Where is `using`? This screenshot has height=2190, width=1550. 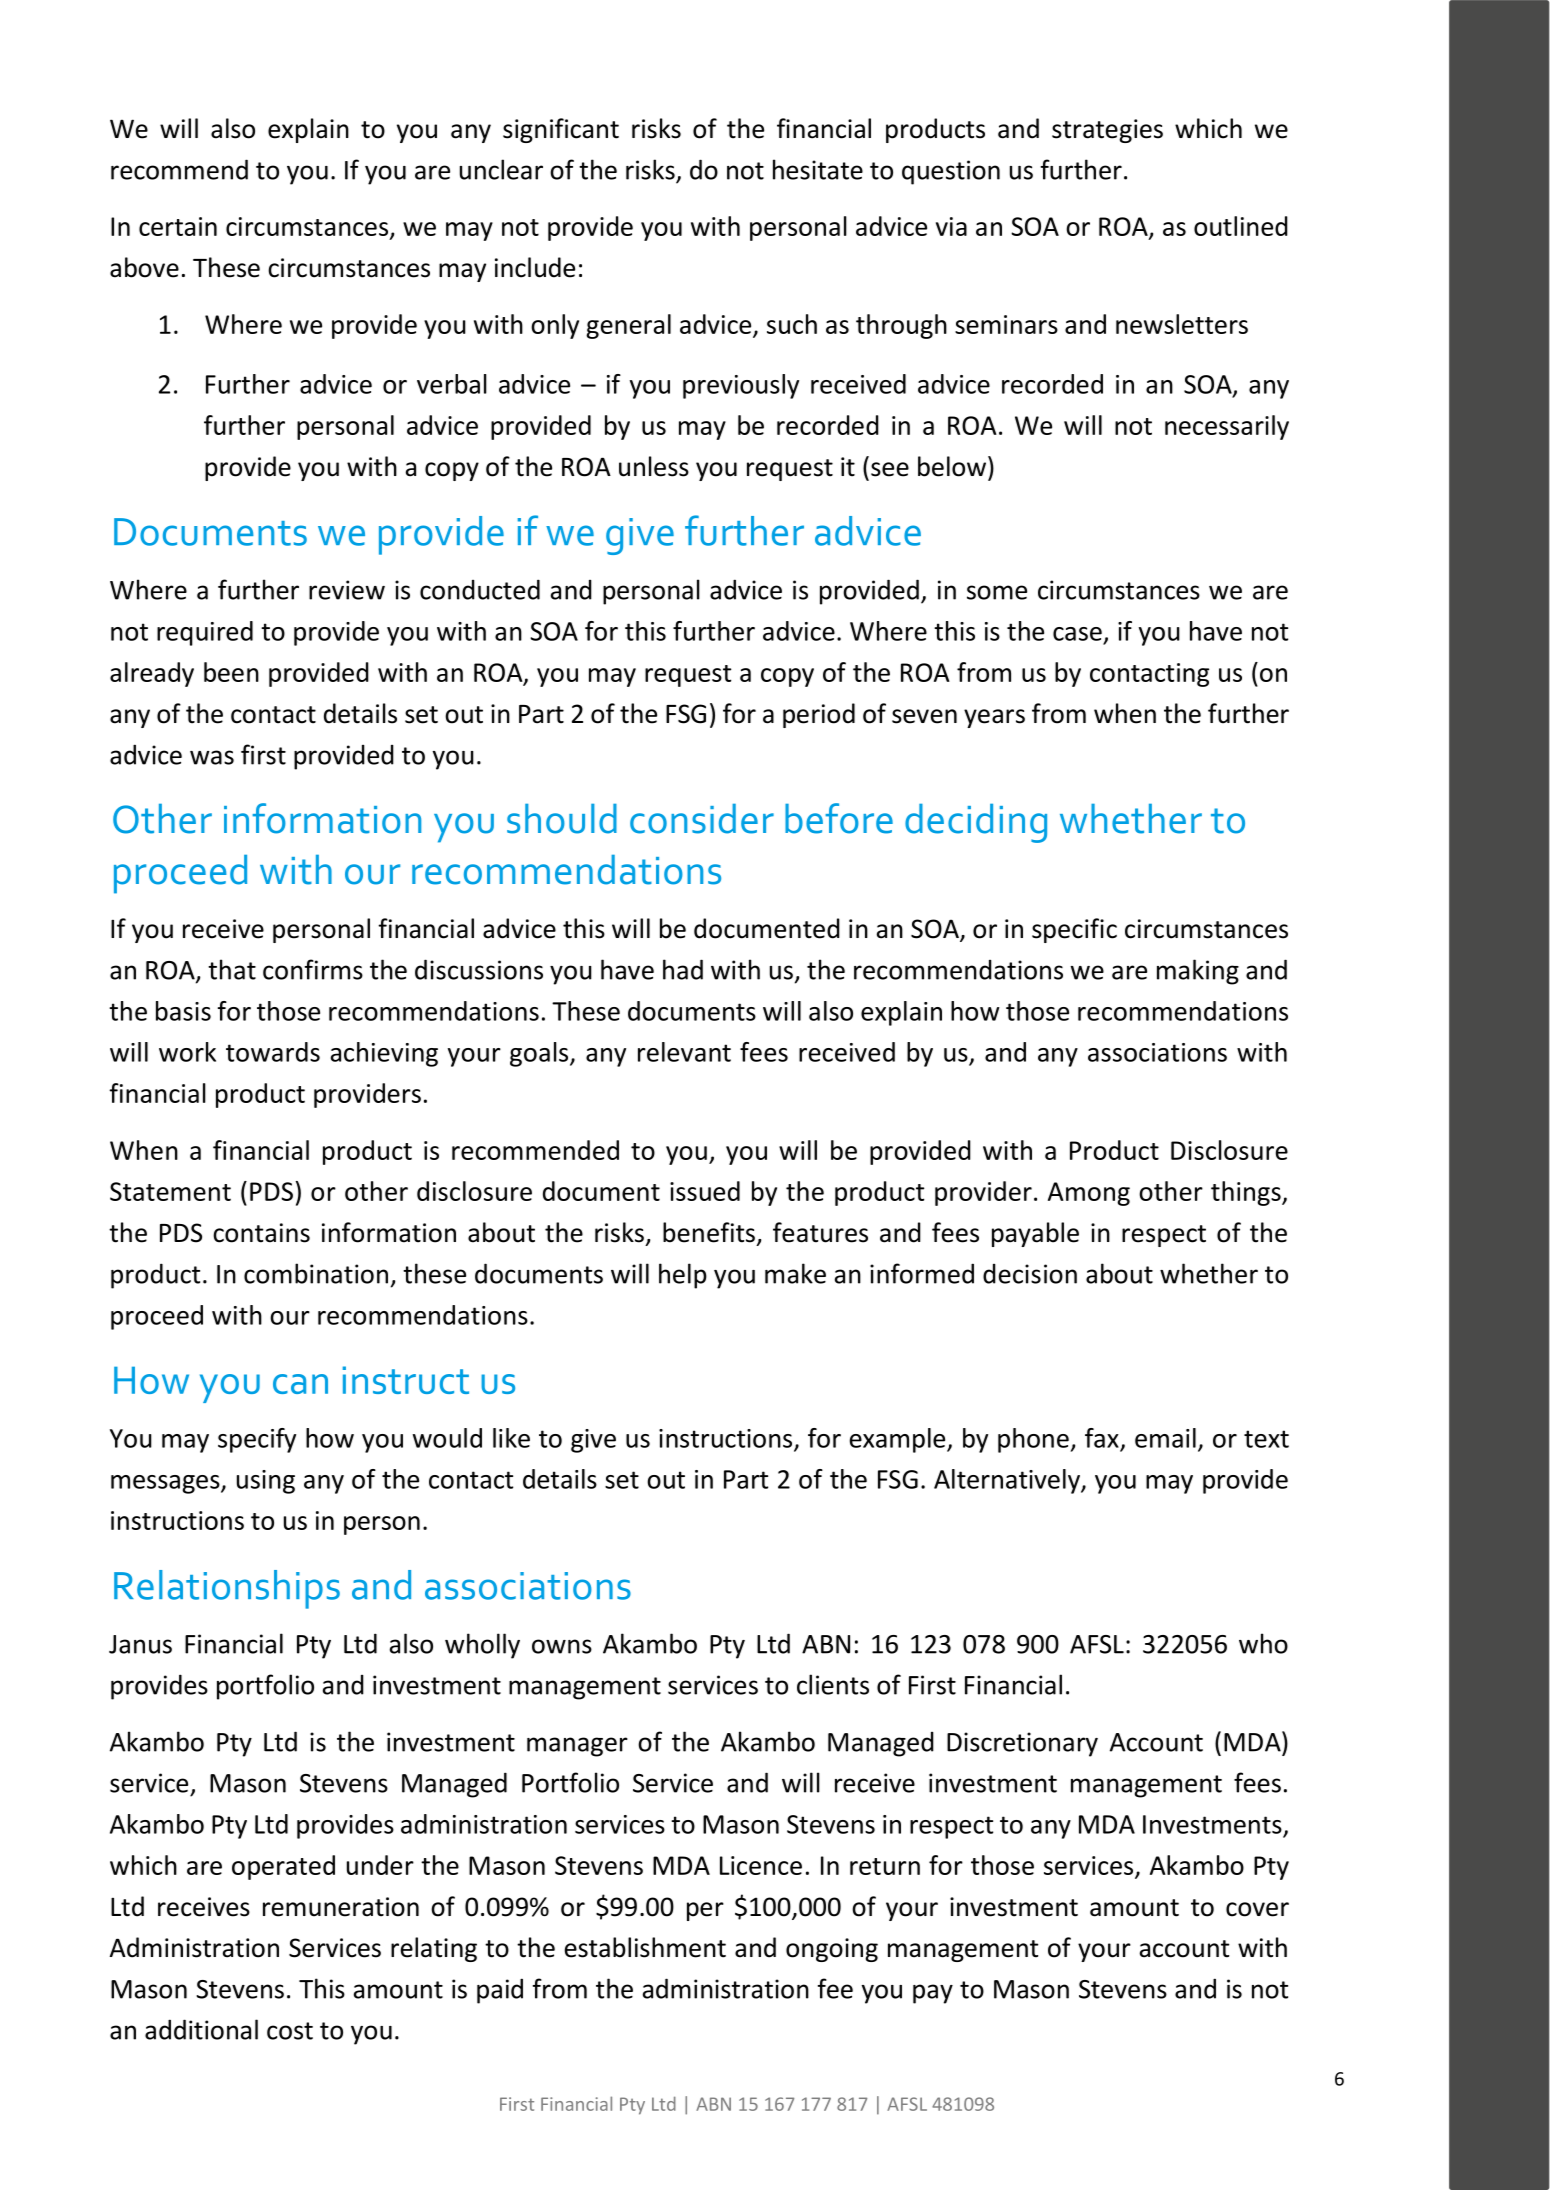 using is located at coordinates (266, 1482).
